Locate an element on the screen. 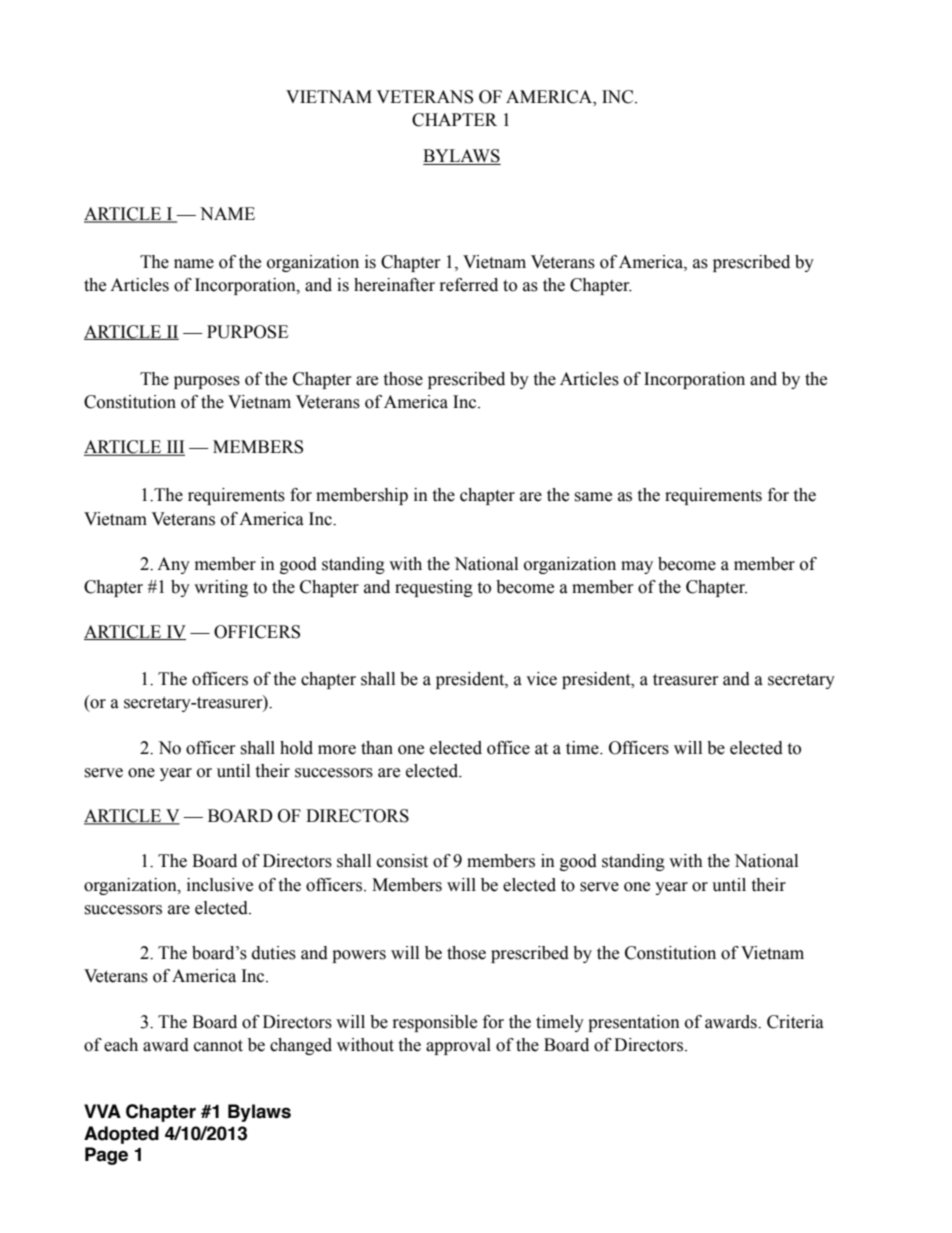  than is located at coordinates (377, 748).
